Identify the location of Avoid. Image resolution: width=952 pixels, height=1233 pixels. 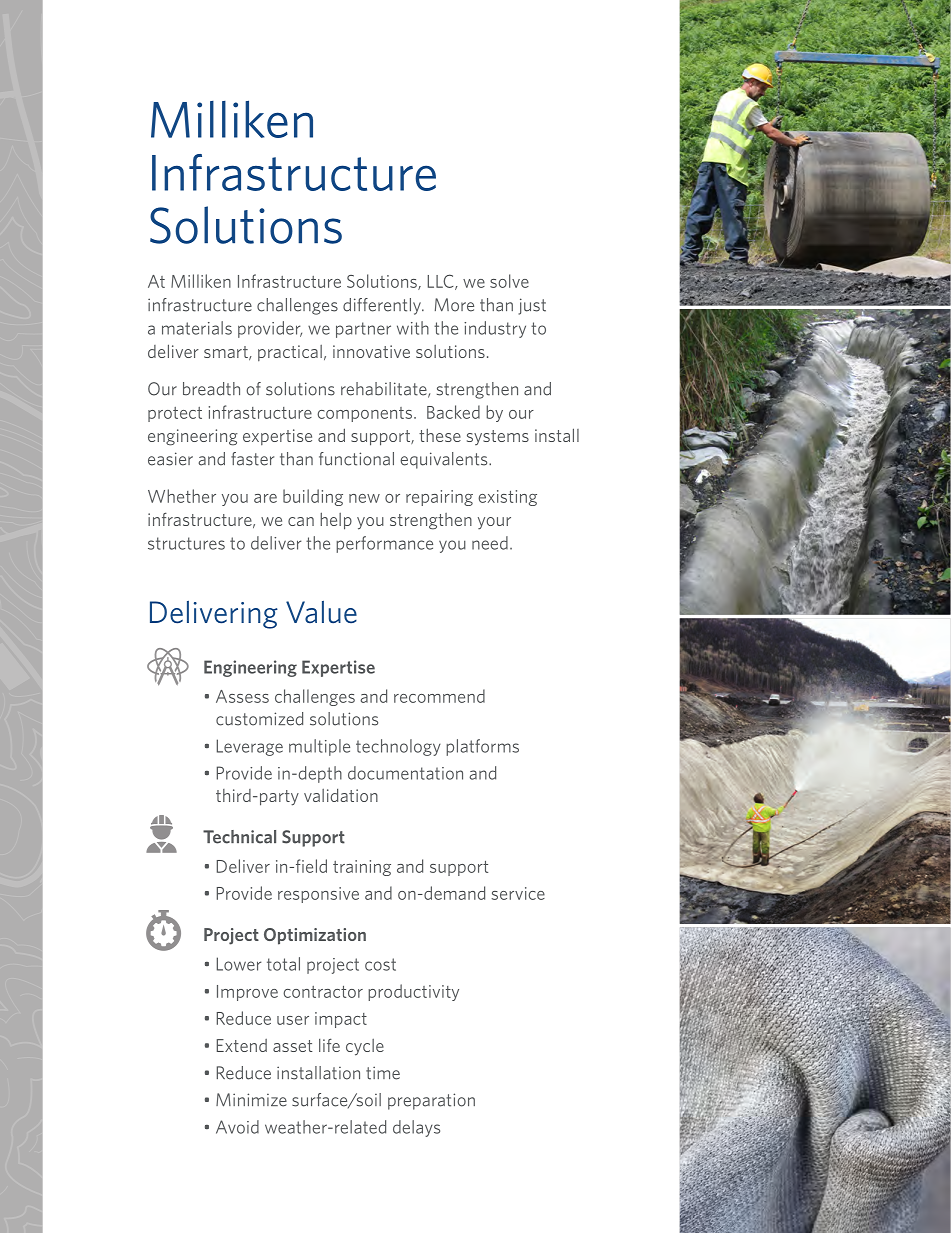
(237, 1127).
